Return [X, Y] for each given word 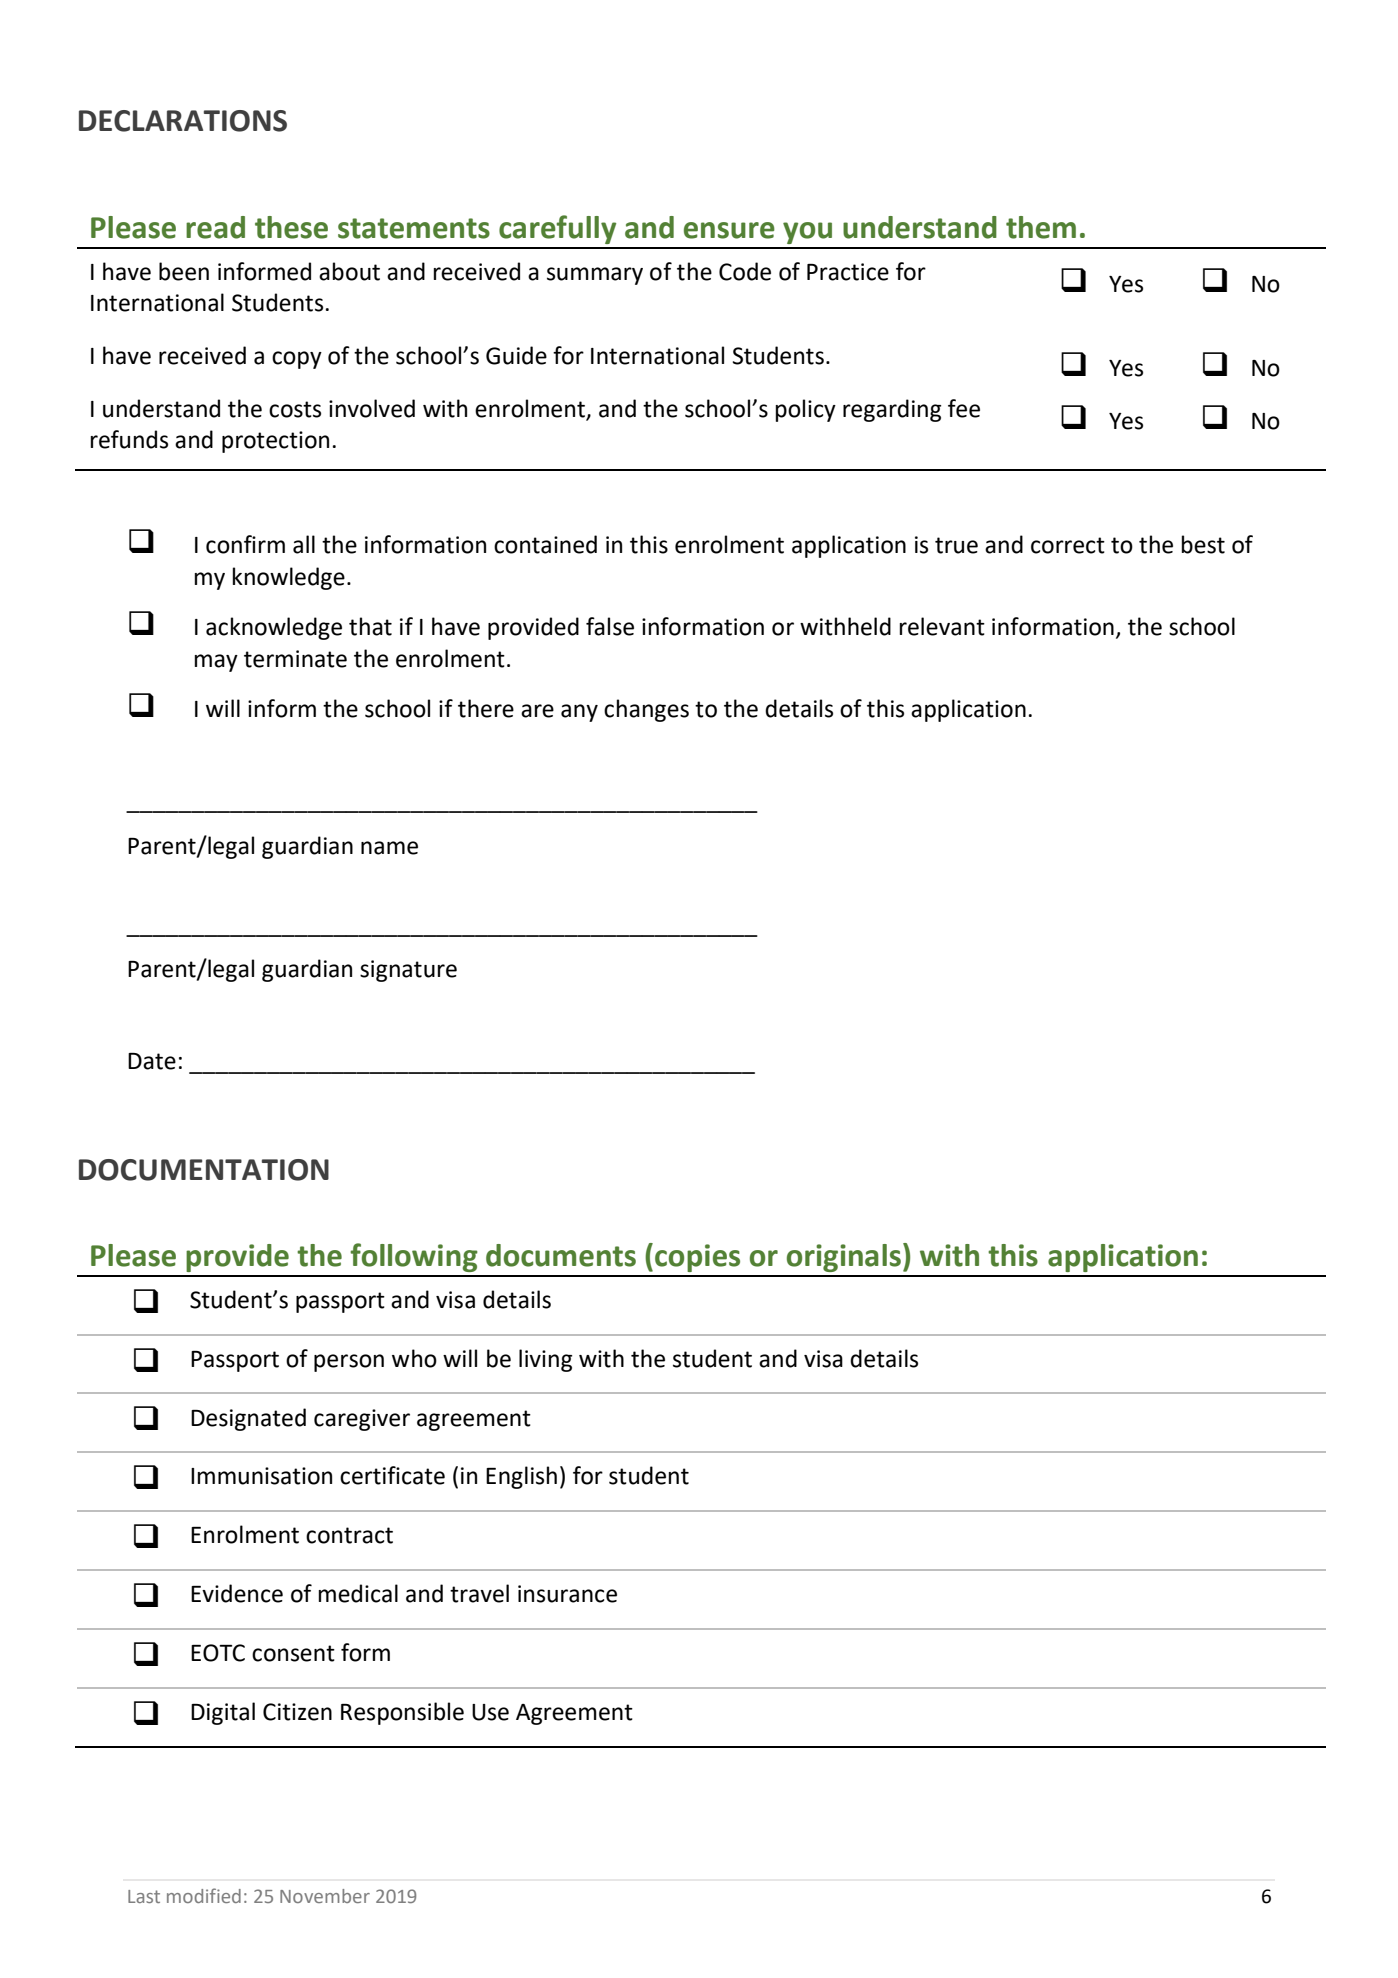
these [291, 227]
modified [204, 1895]
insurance [567, 1594]
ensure [729, 230]
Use [490, 1712]
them [1041, 227]
